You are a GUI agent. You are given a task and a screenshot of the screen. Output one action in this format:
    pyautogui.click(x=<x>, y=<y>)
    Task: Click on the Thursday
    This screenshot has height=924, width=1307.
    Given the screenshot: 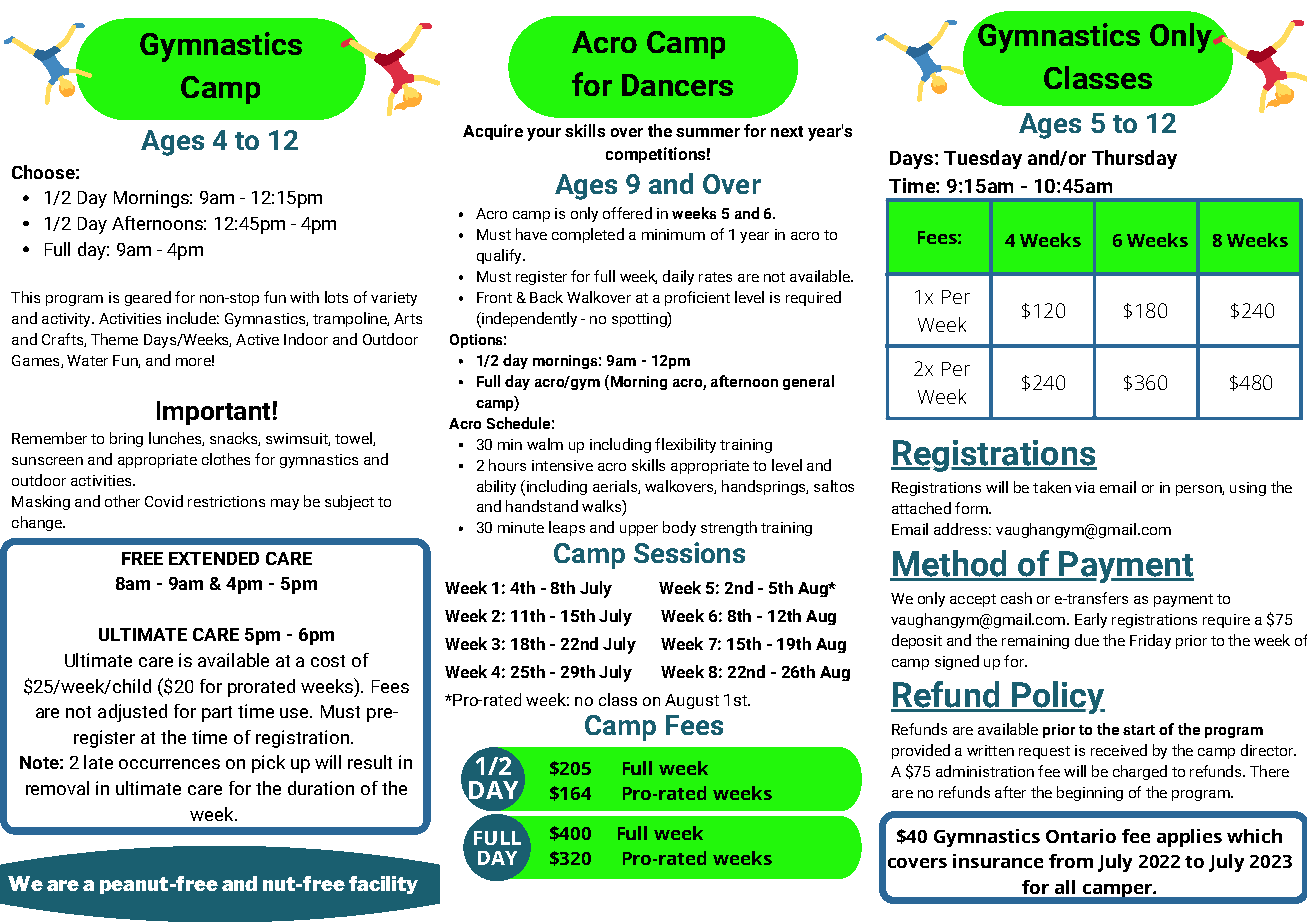 What is the action you would take?
    pyautogui.click(x=1134, y=159)
